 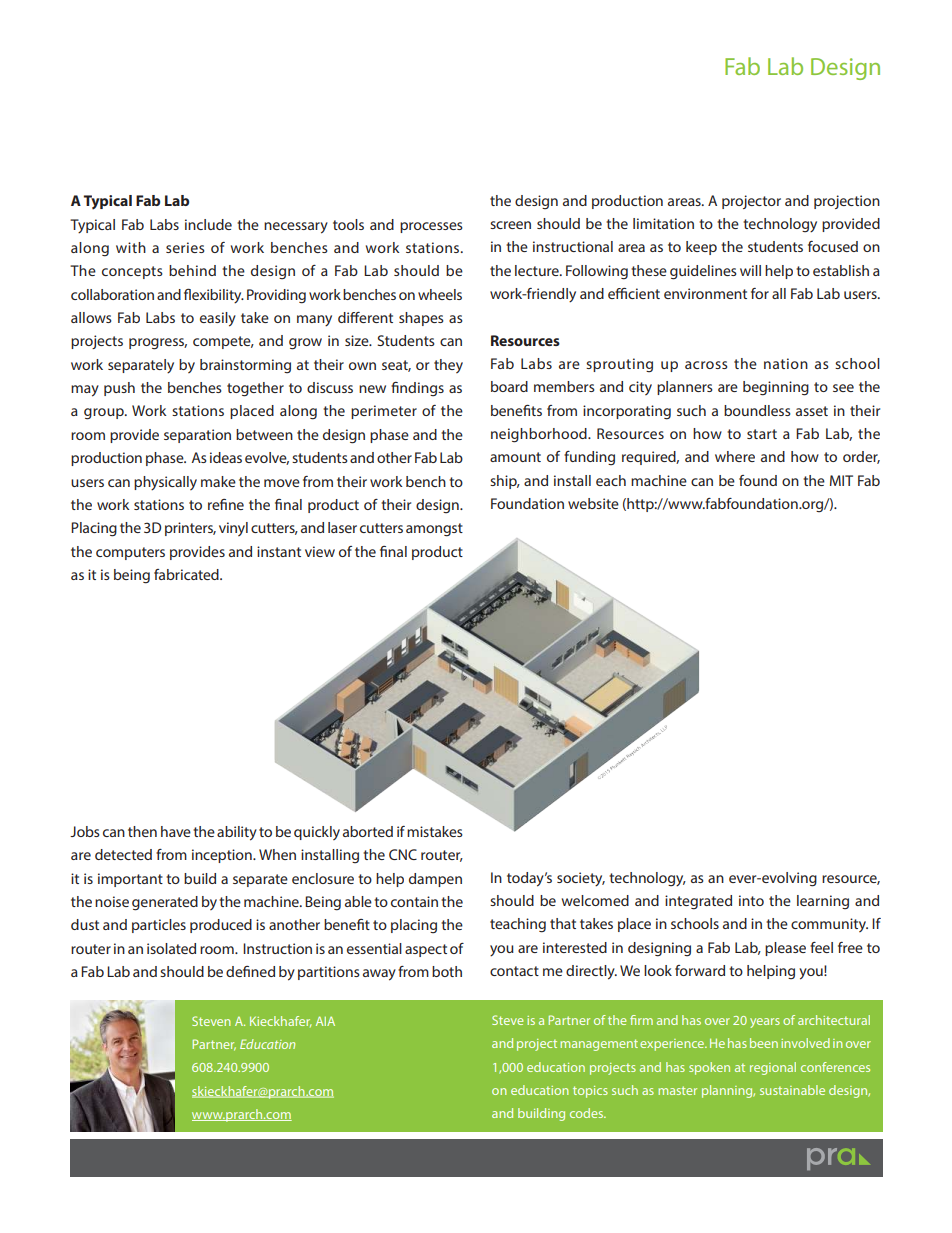 What do you see at coordinates (434, 530) in the image?
I see `amongst` at bounding box center [434, 530].
